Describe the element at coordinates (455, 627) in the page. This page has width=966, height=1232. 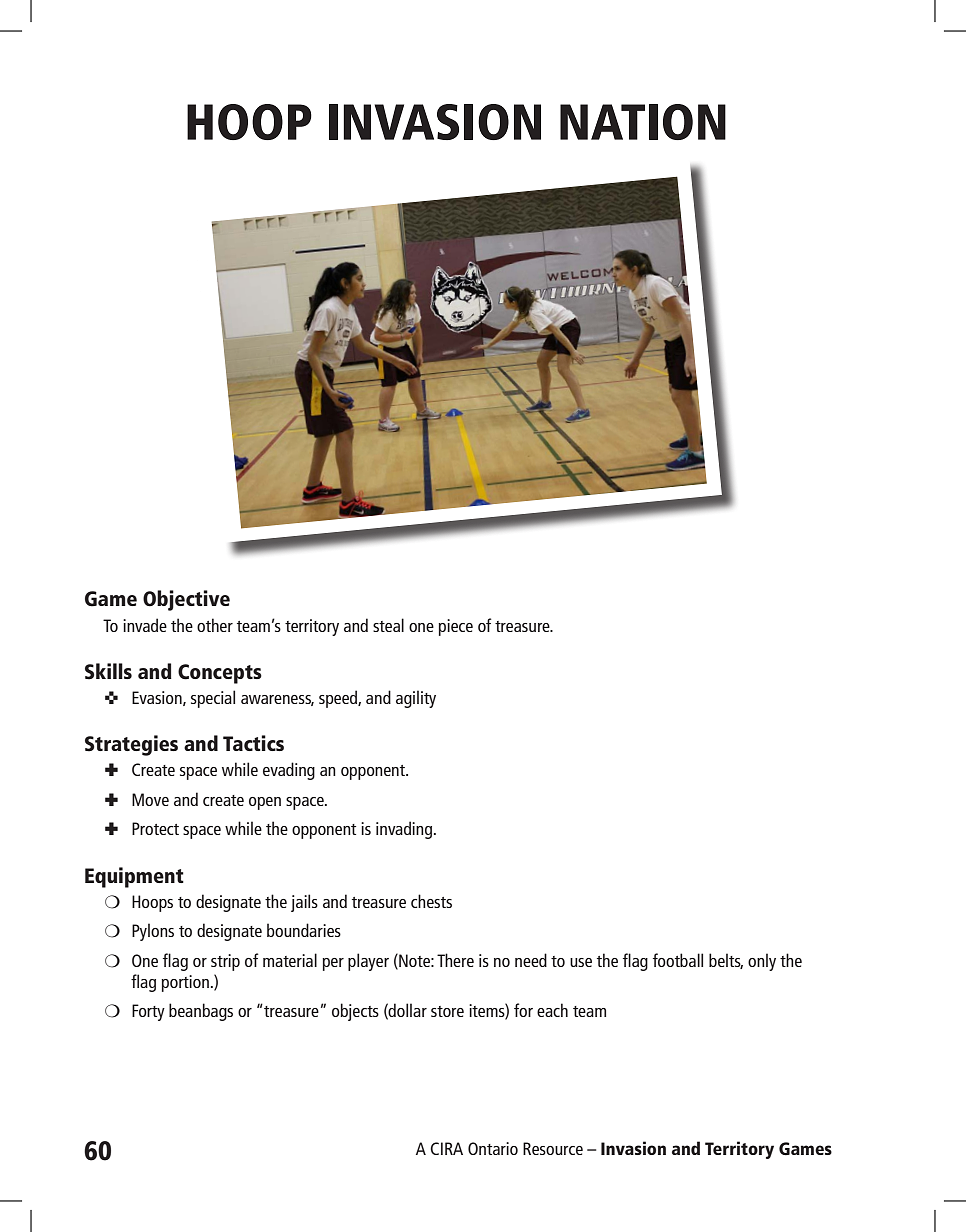
I see `piece` at that location.
